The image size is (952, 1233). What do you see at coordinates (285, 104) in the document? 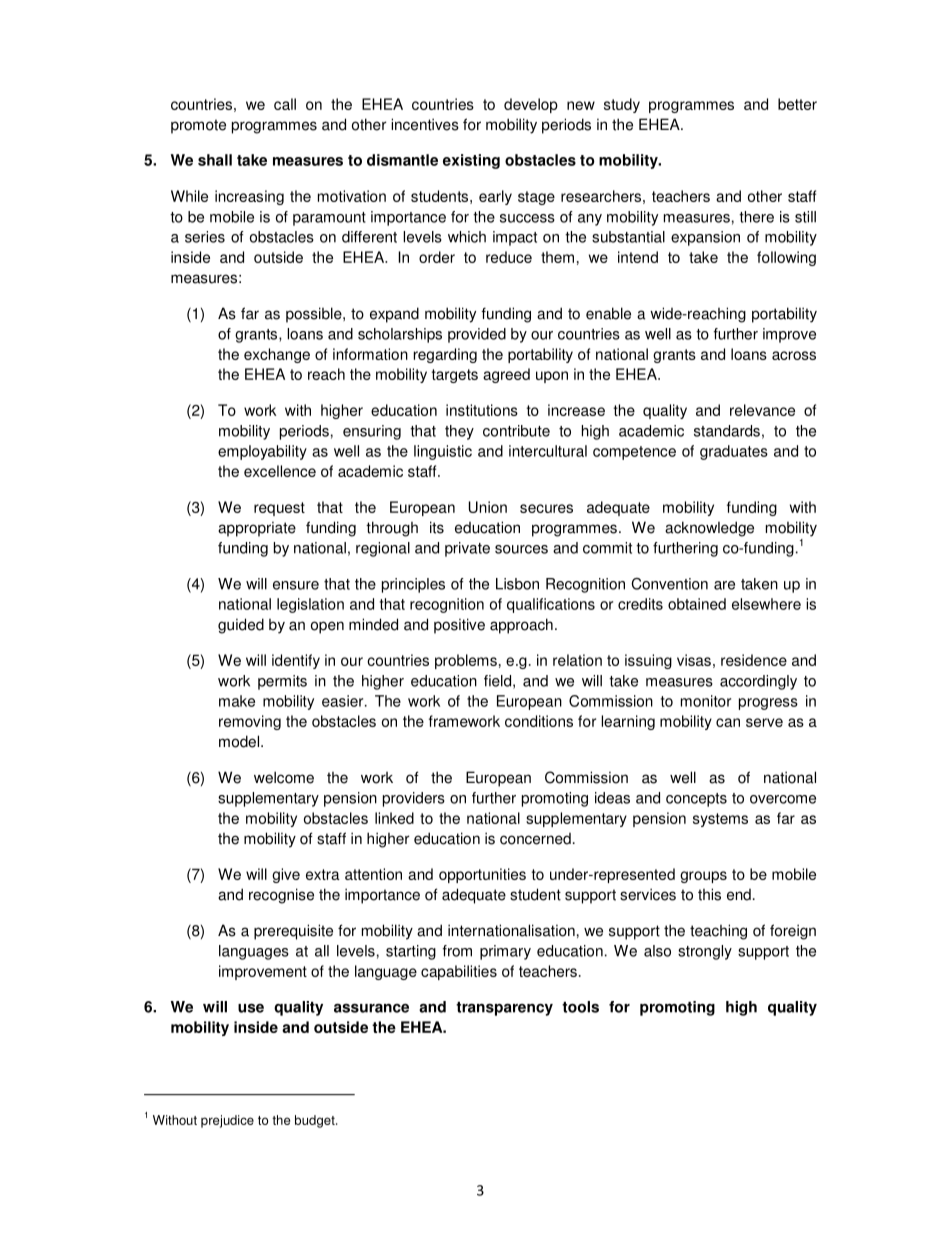
I see `call` at bounding box center [285, 104].
